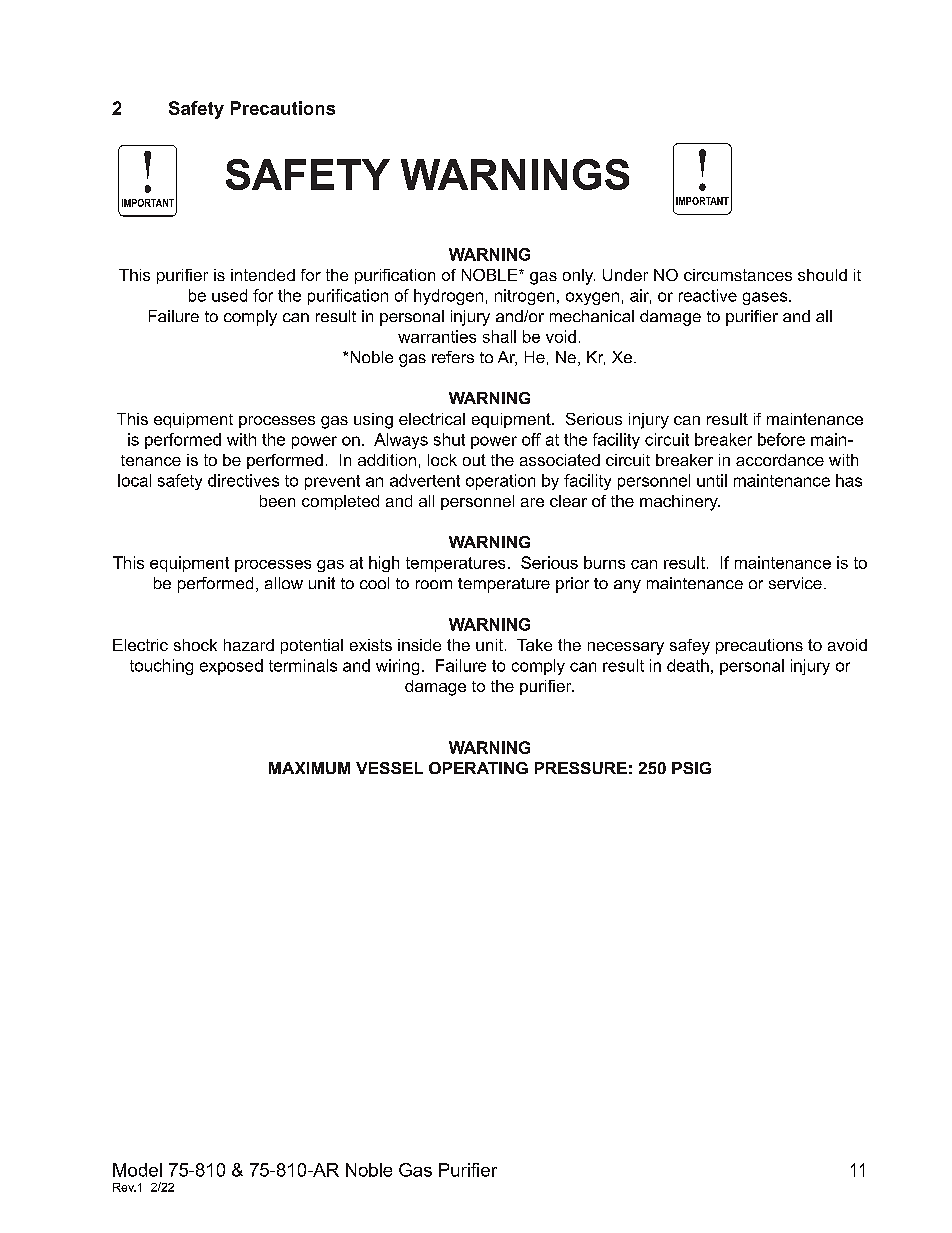  What do you see at coordinates (766, 298) in the screenshot?
I see `gases` at bounding box center [766, 298].
